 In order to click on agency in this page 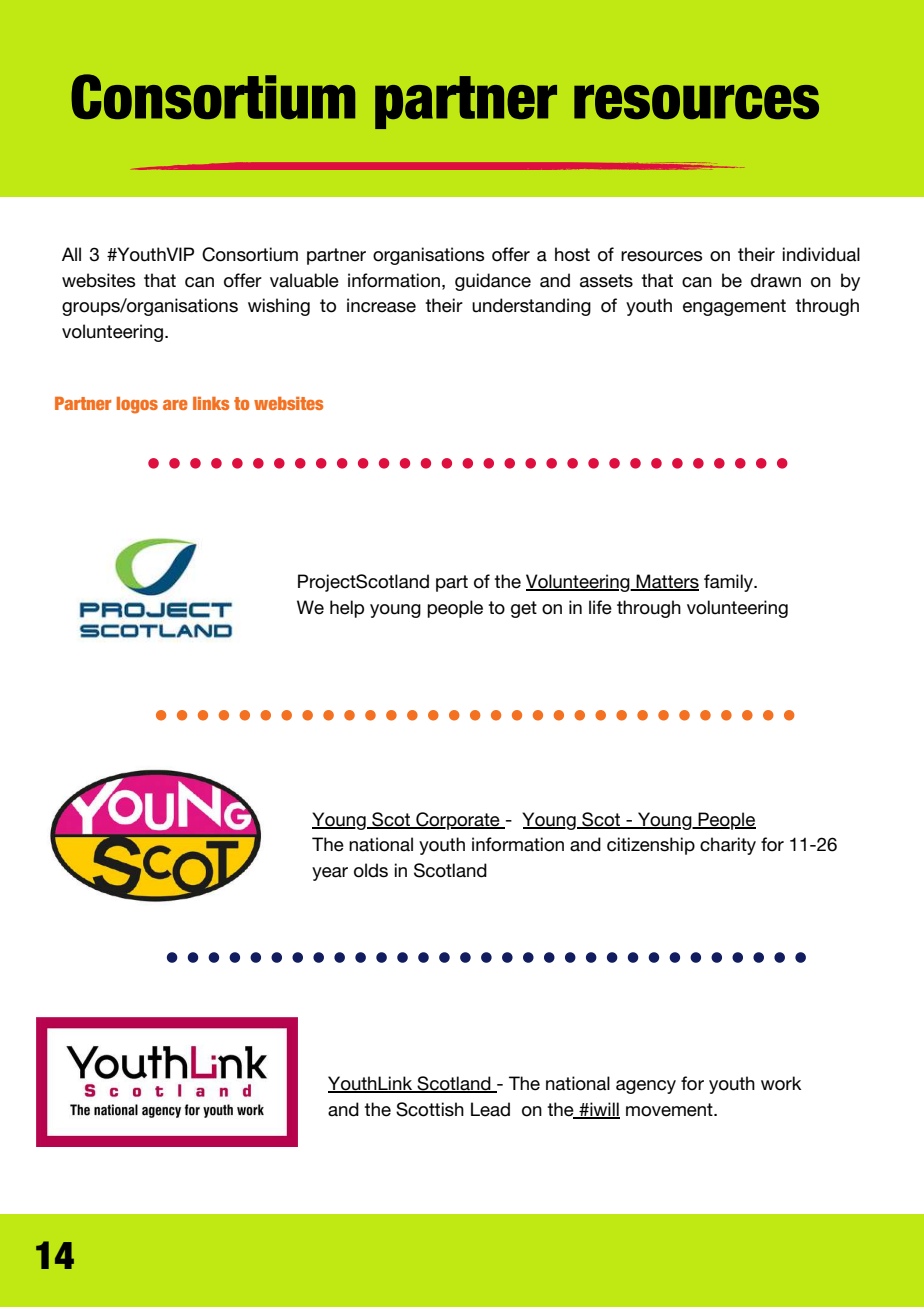, I will do `click(646, 1087)`.
